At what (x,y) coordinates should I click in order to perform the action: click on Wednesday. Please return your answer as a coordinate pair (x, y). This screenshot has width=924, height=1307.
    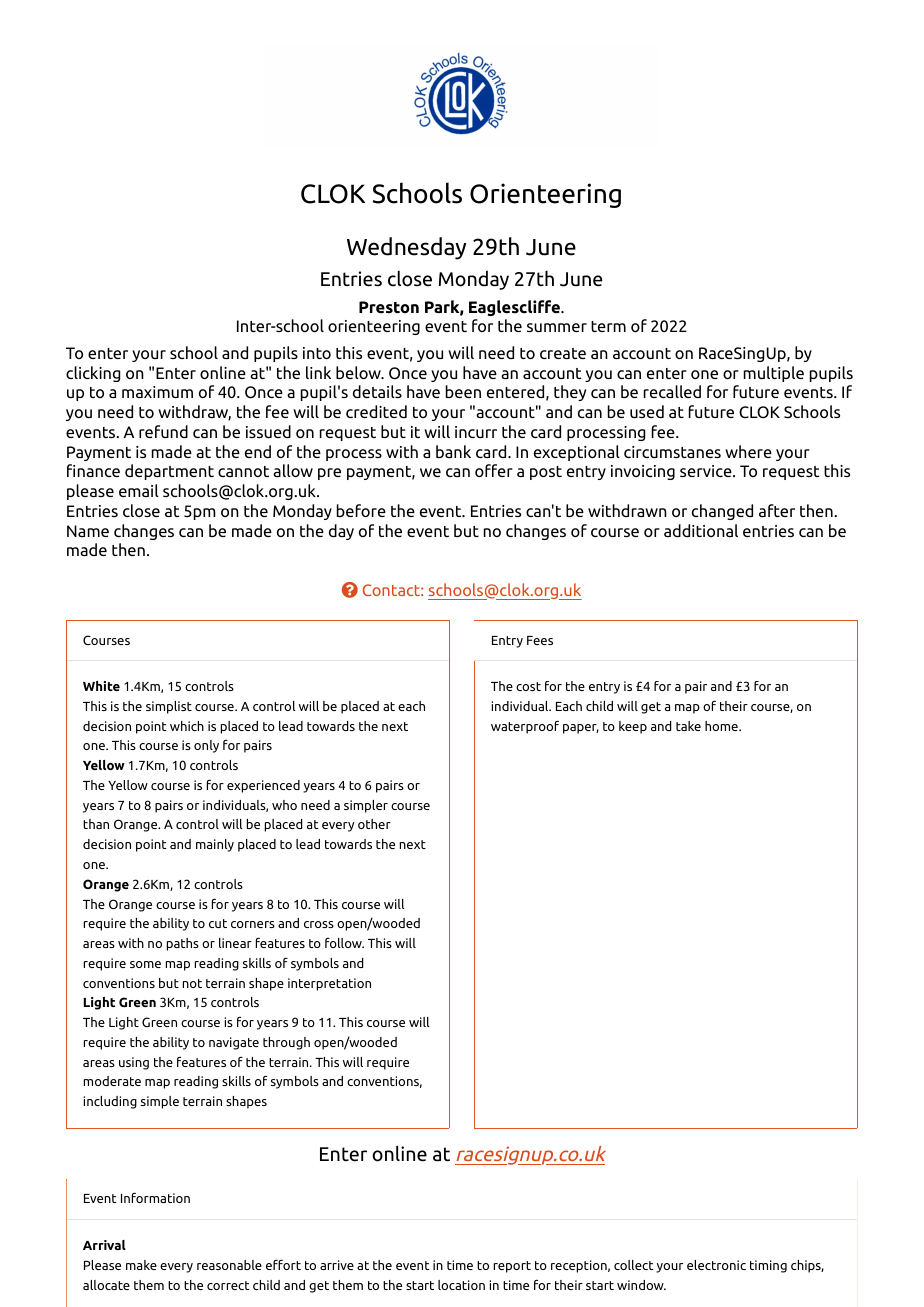
    Looking at the image, I should click on (406, 248).
